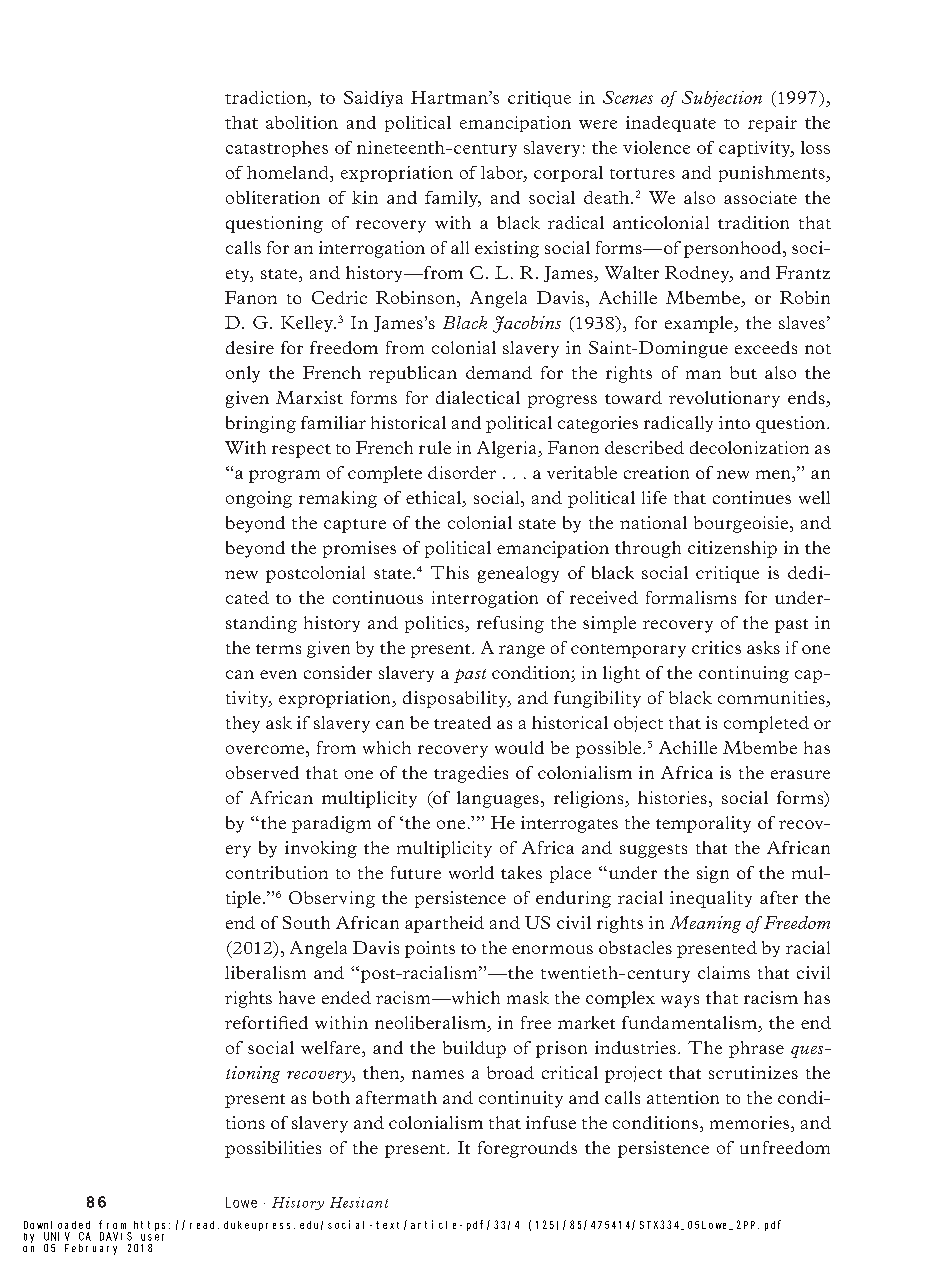 The height and width of the document is (1281, 952). Describe the element at coordinates (434, 499) in the document. I see `ethical` at that location.
